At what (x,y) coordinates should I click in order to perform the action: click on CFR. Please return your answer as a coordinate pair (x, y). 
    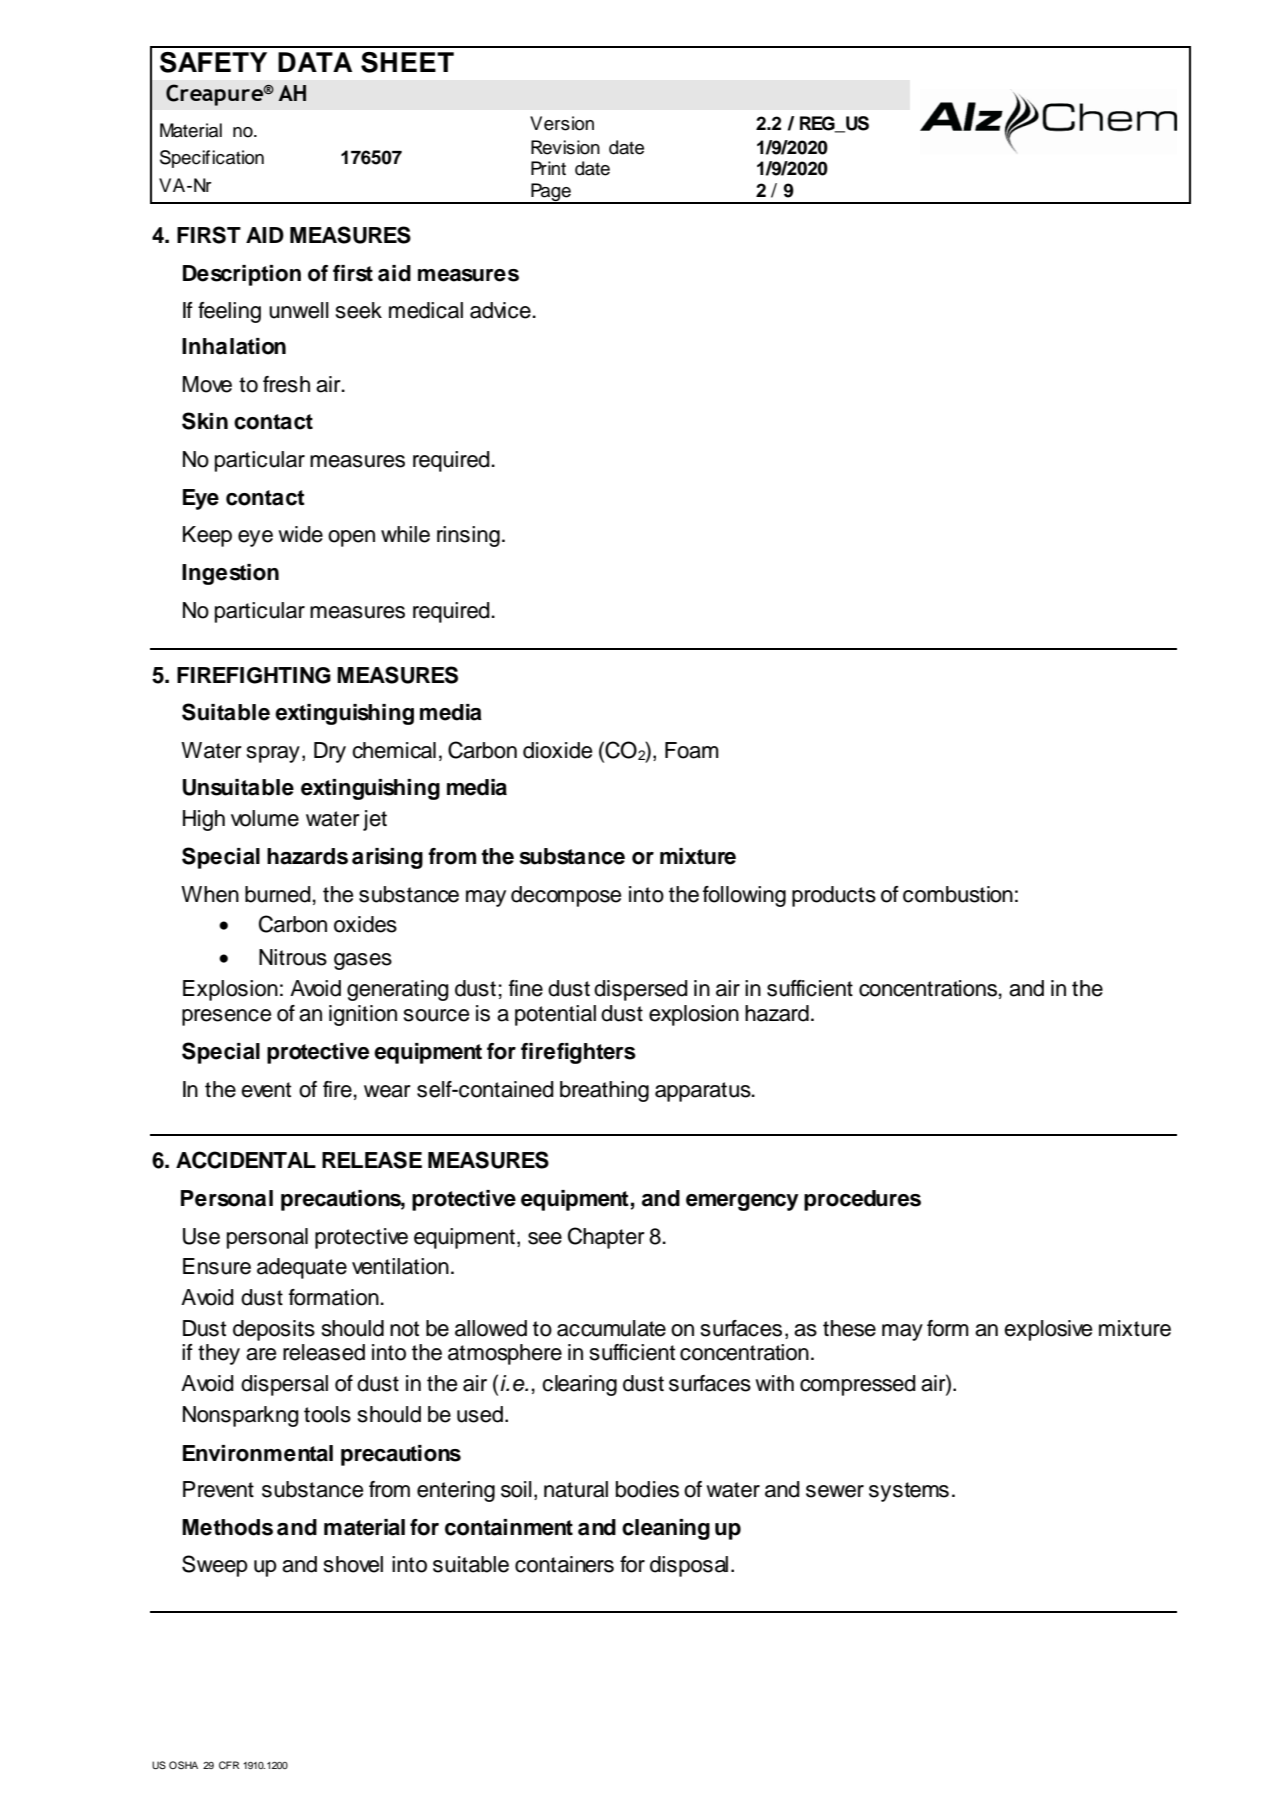
    Looking at the image, I should click on (229, 1765).
